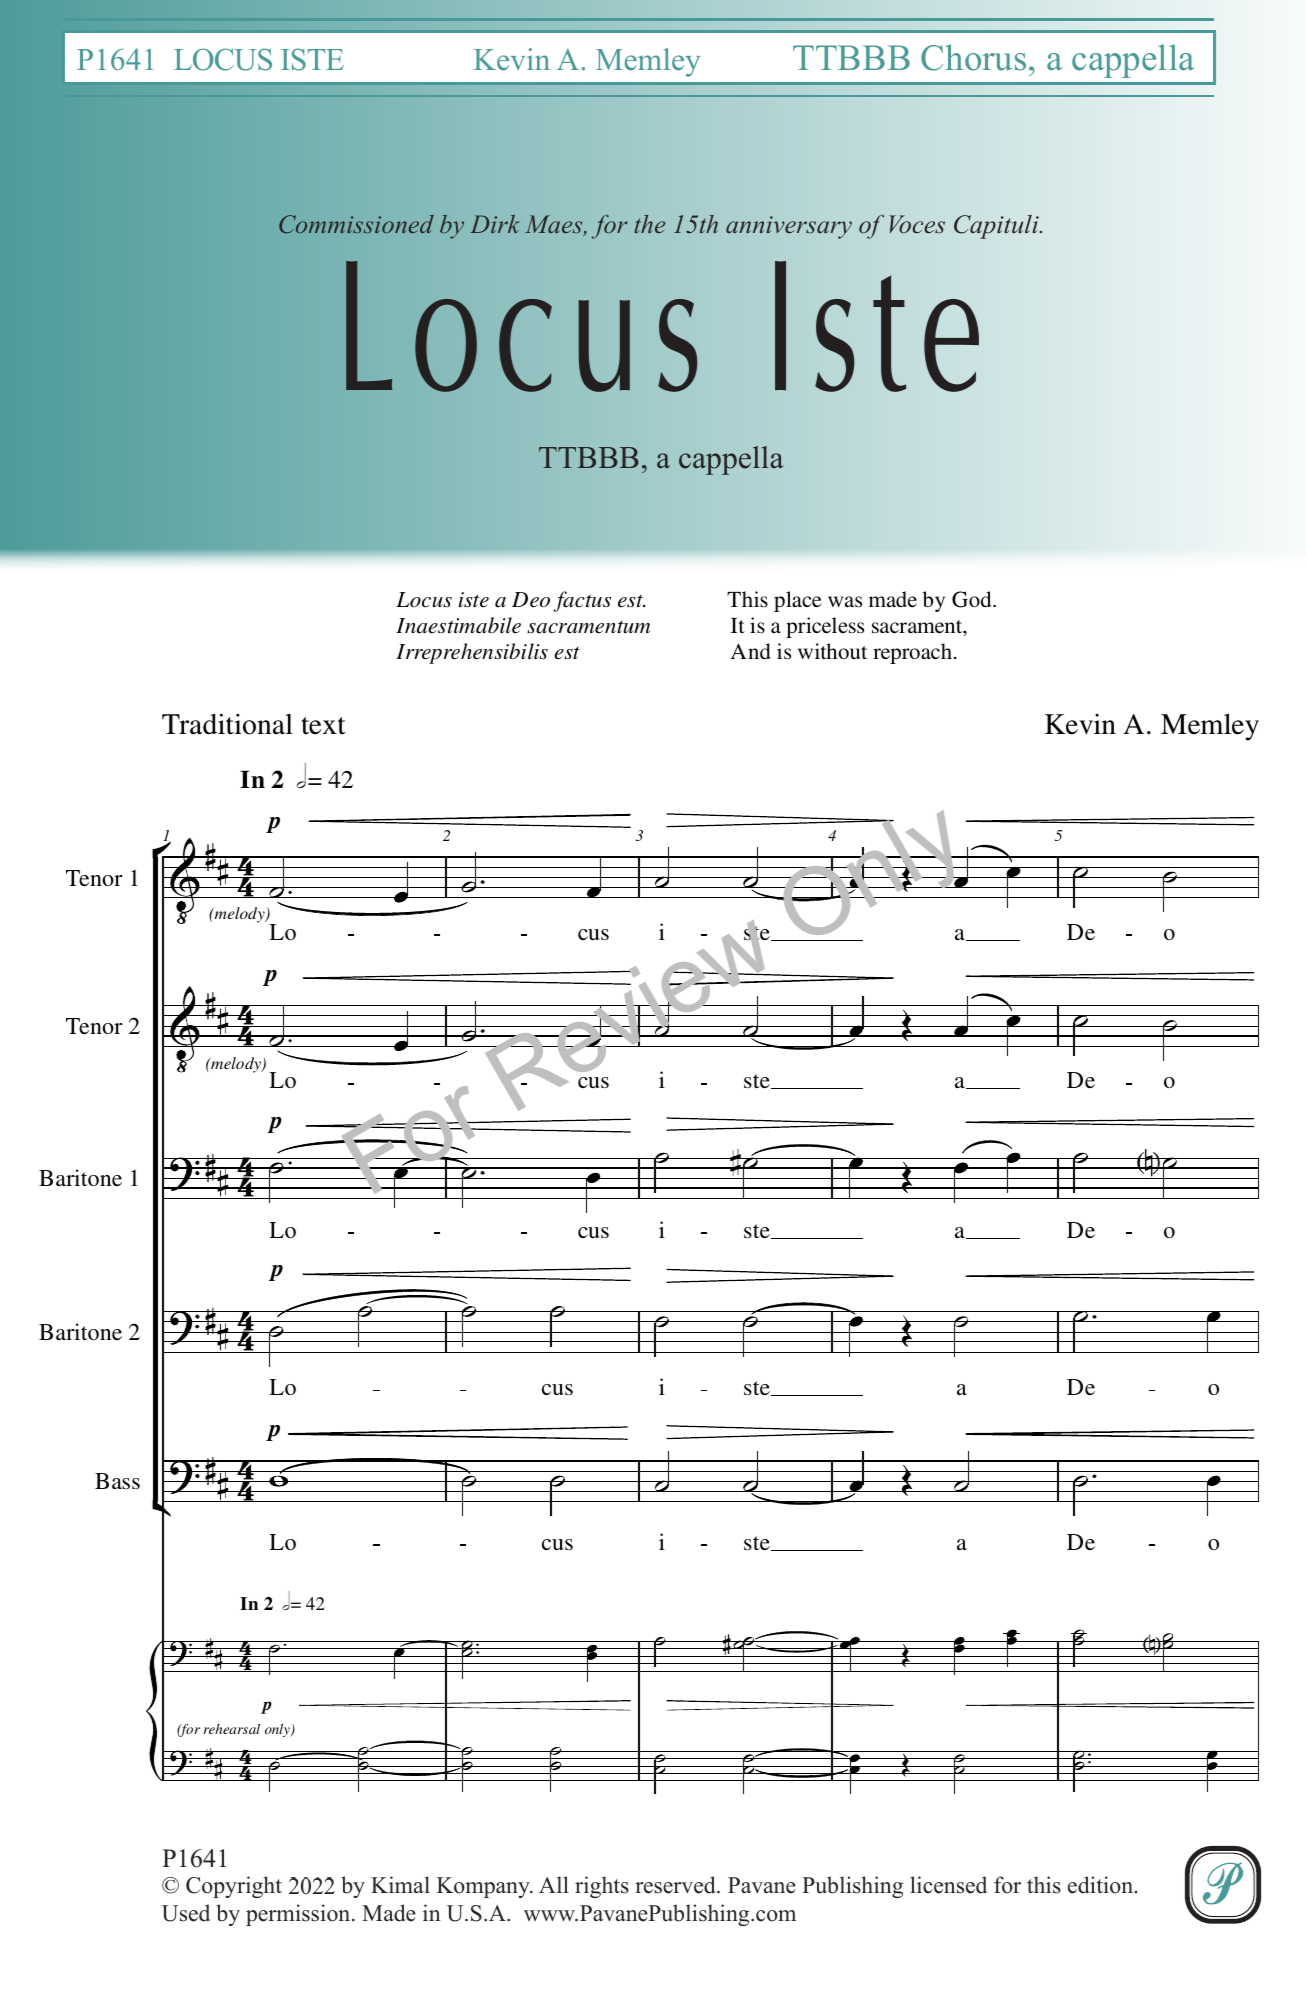 The width and height of the image is (1306, 1995). I want to click on Traditional, so click(227, 724).
